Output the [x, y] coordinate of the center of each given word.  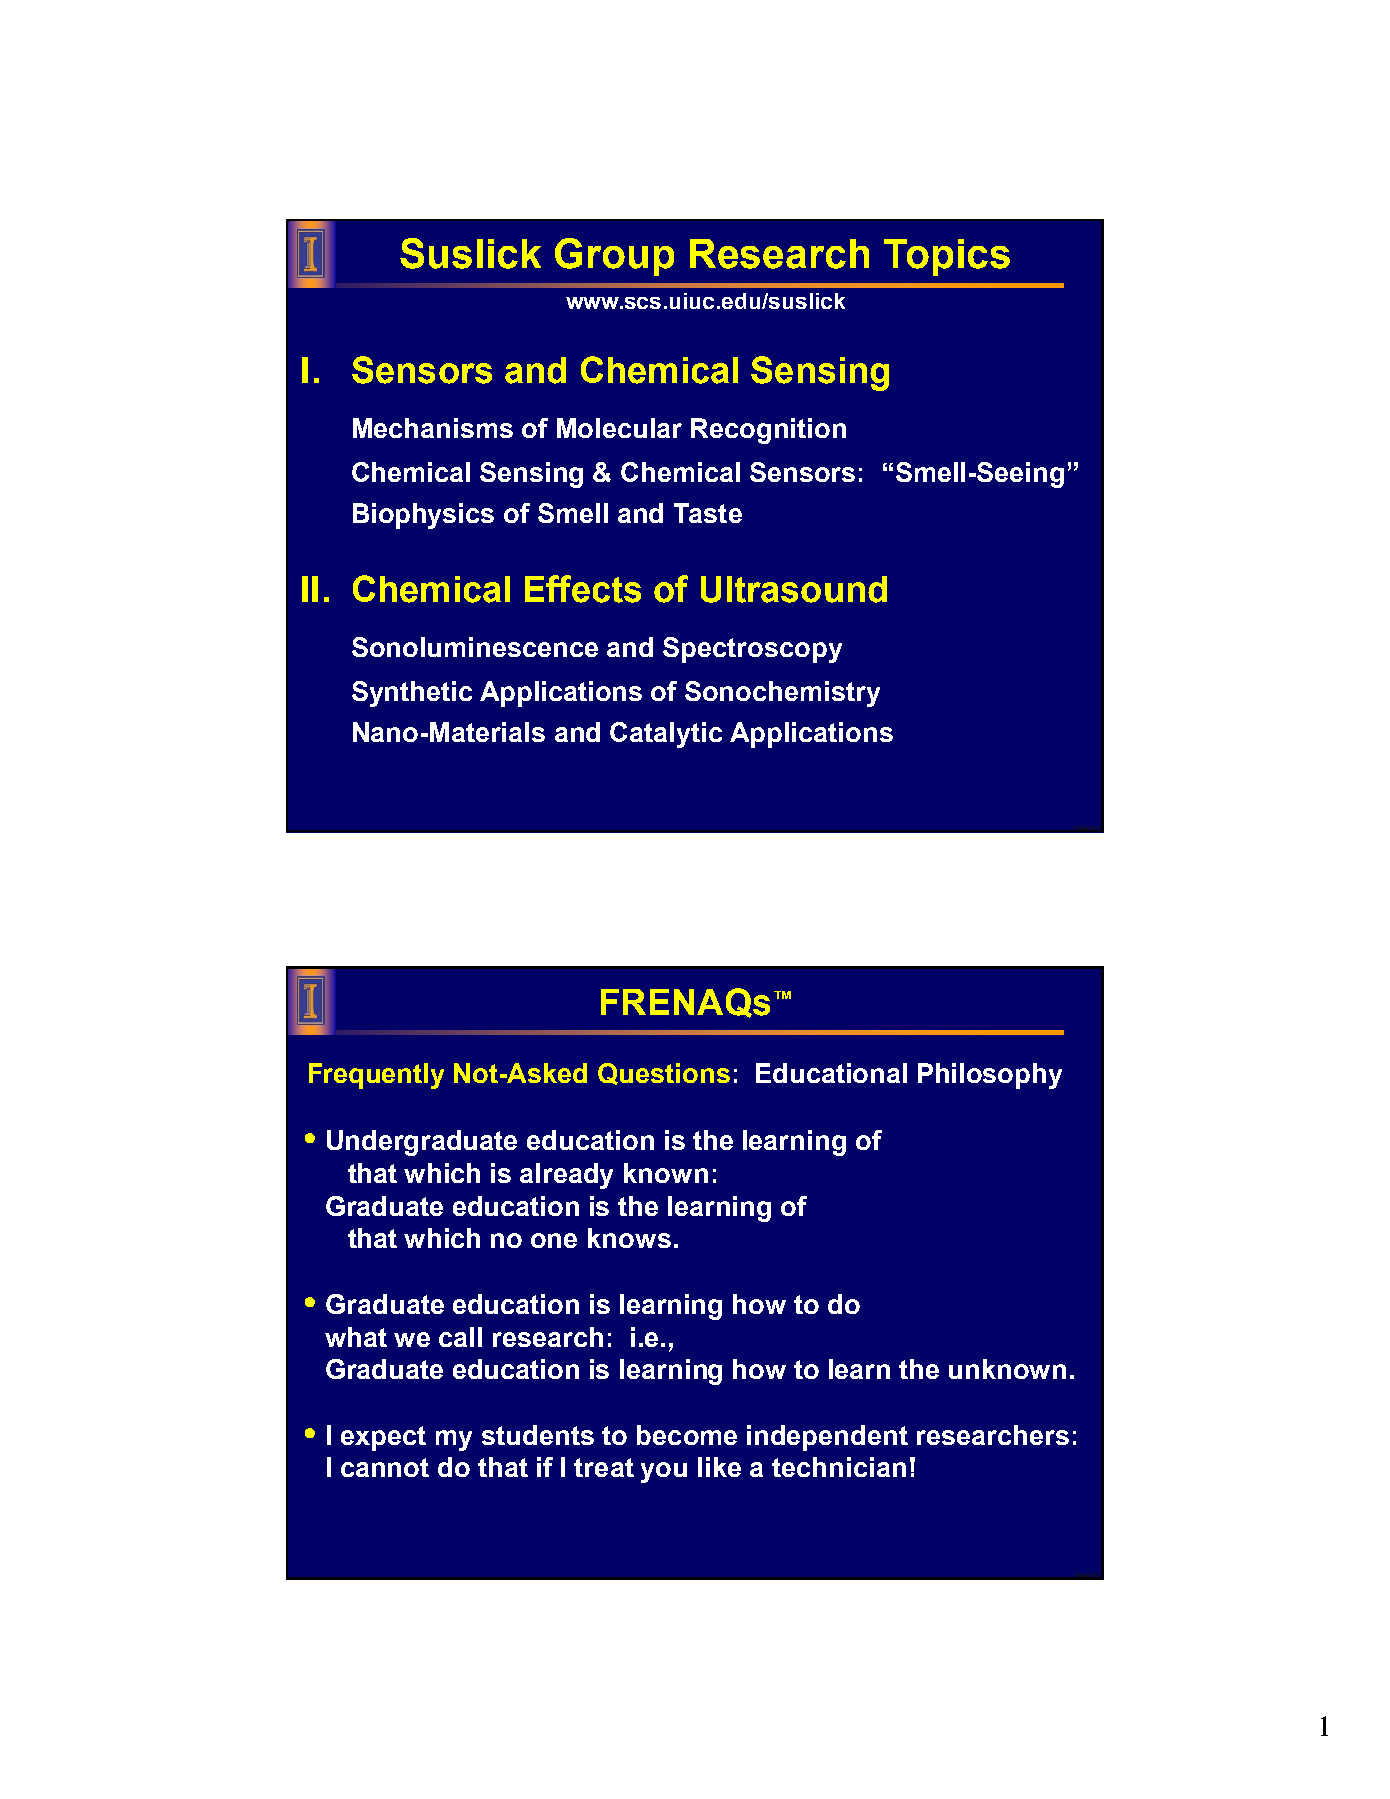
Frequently [376, 1076]
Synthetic [412, 694]
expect [383, 1438]
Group [614, 257]
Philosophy [990, 1076]
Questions [664, 1074]
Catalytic [666, 735]
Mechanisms [433, 428]
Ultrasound [794, 589]
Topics [947, 257]
